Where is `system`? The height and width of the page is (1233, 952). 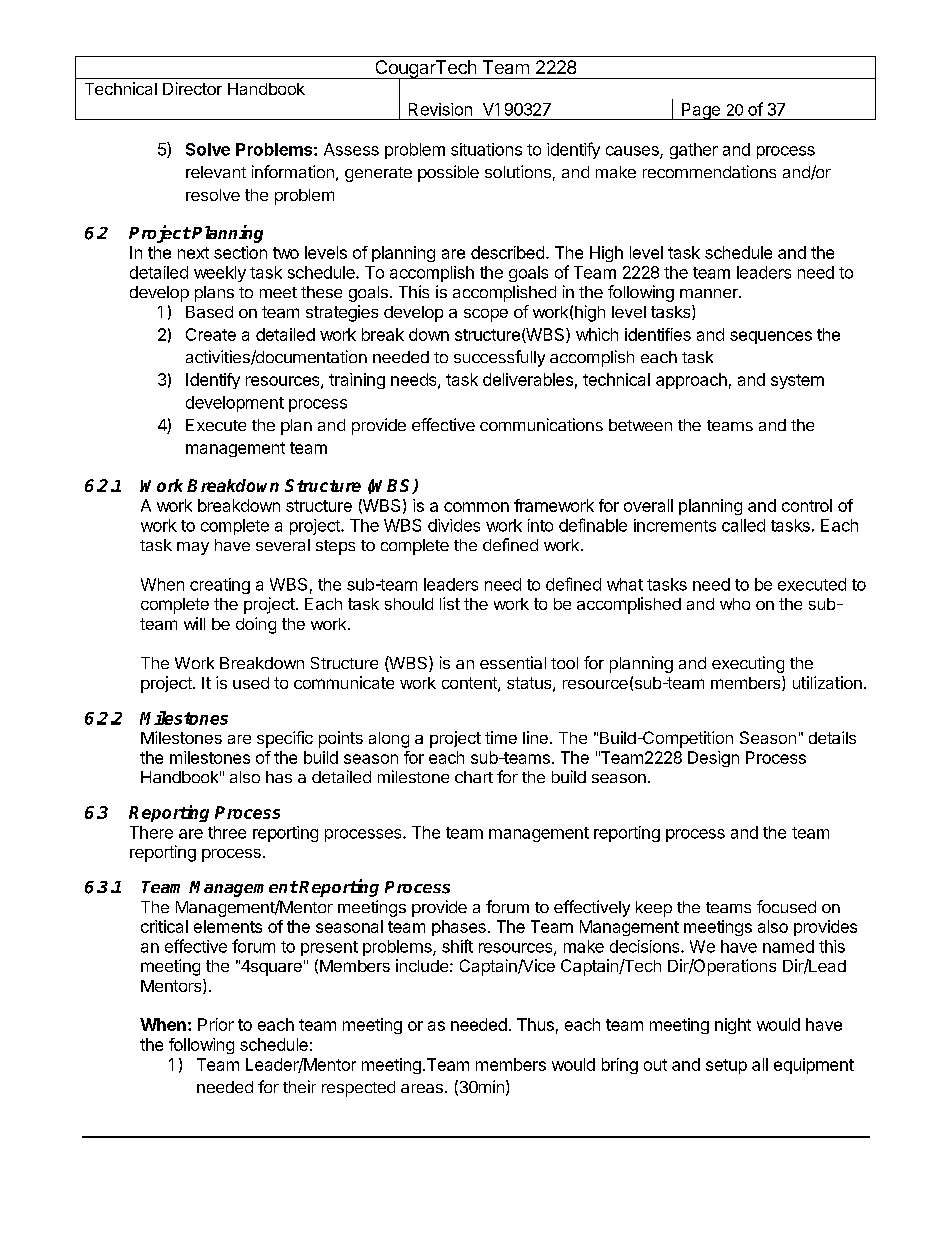 system is located at coordinates (797, 381).
